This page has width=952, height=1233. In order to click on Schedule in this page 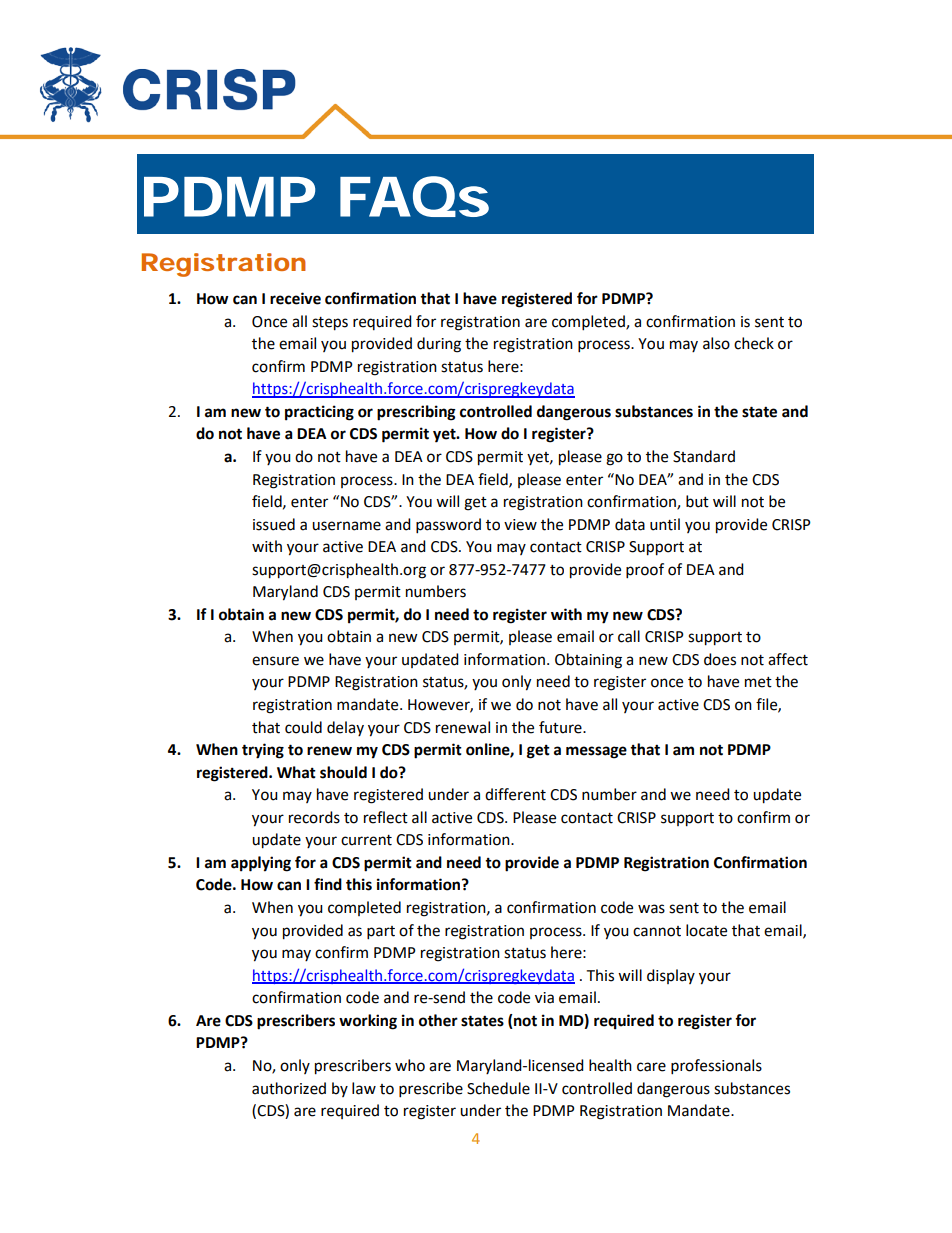, I will do `click(498, 1088)`.
